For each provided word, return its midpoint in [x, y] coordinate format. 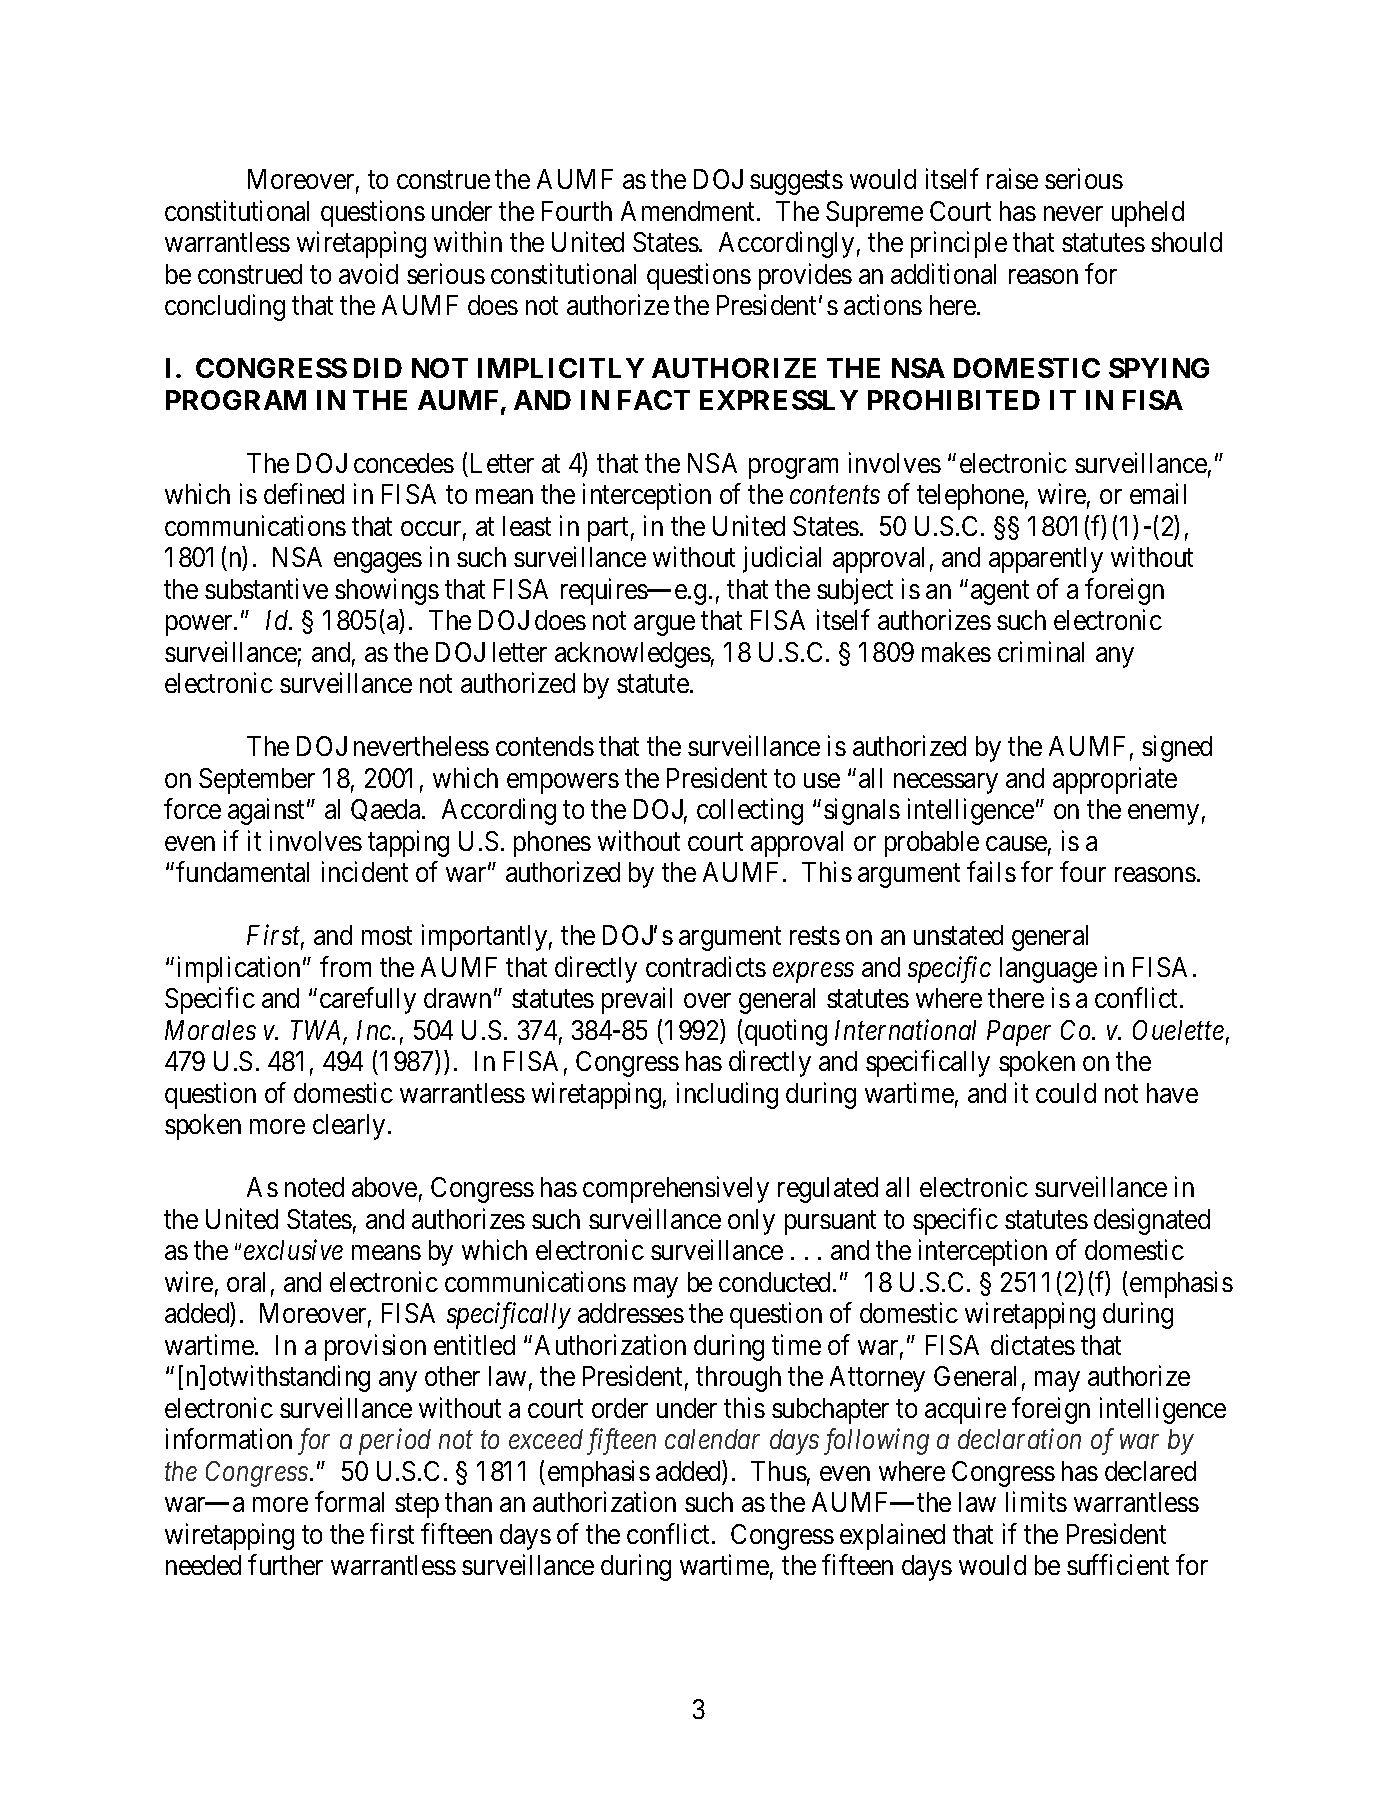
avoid [368, 273]
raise [1012, 178]
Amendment [689, 211]
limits [1036, 1501]
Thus [779, 1471]
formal [349, 1501]
